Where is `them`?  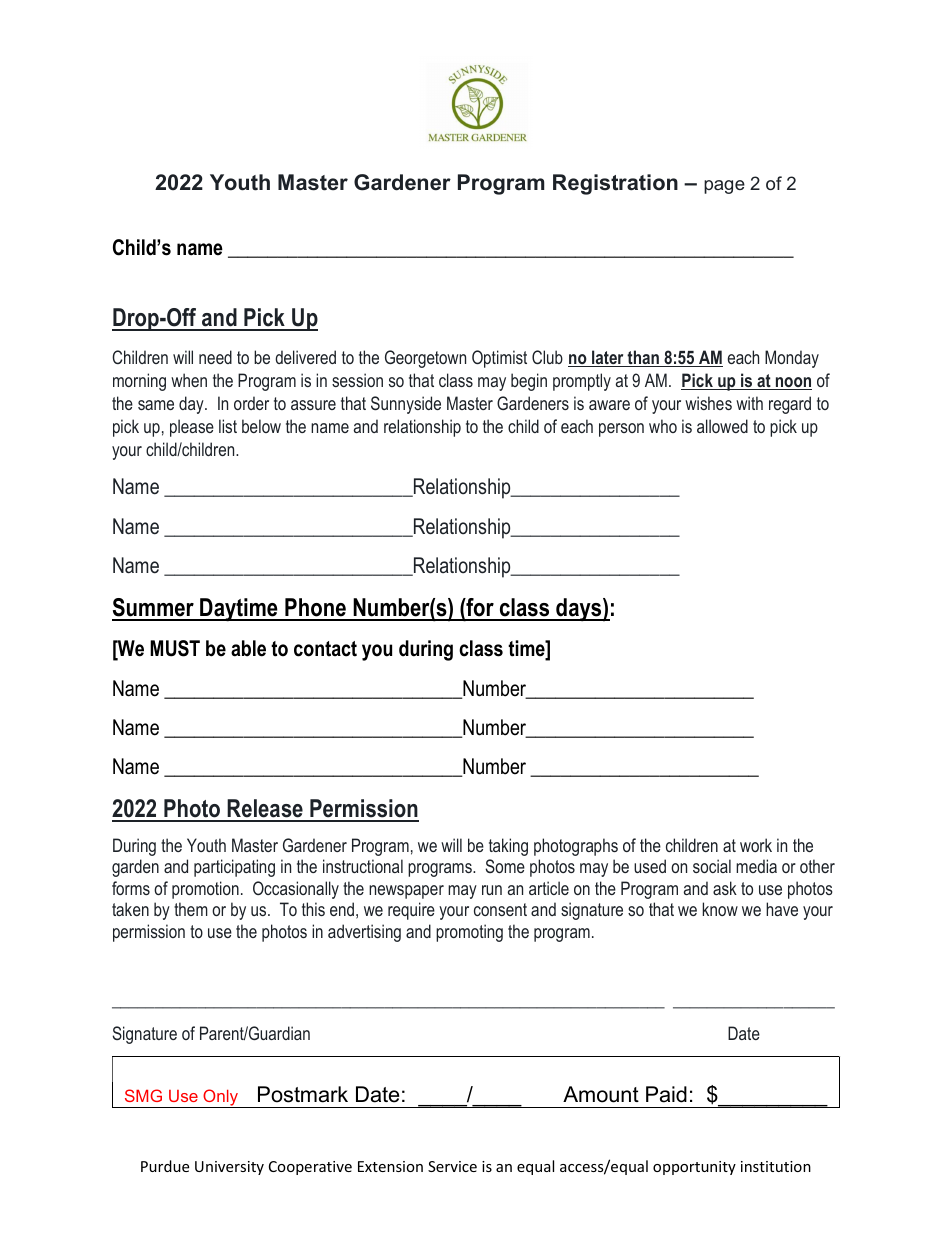 them is located at coordinates (191, 909).
